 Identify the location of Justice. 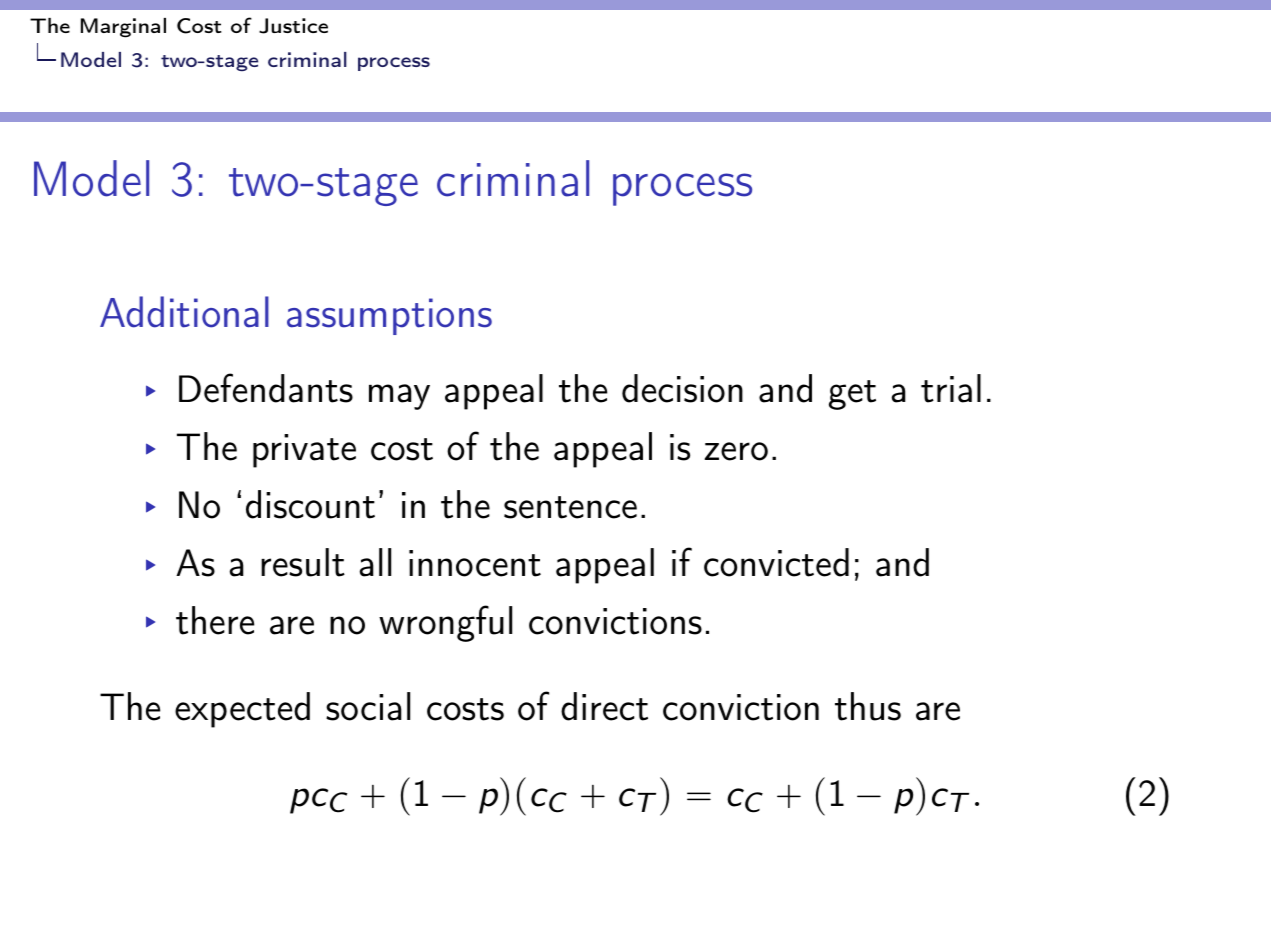
(293, 26).
